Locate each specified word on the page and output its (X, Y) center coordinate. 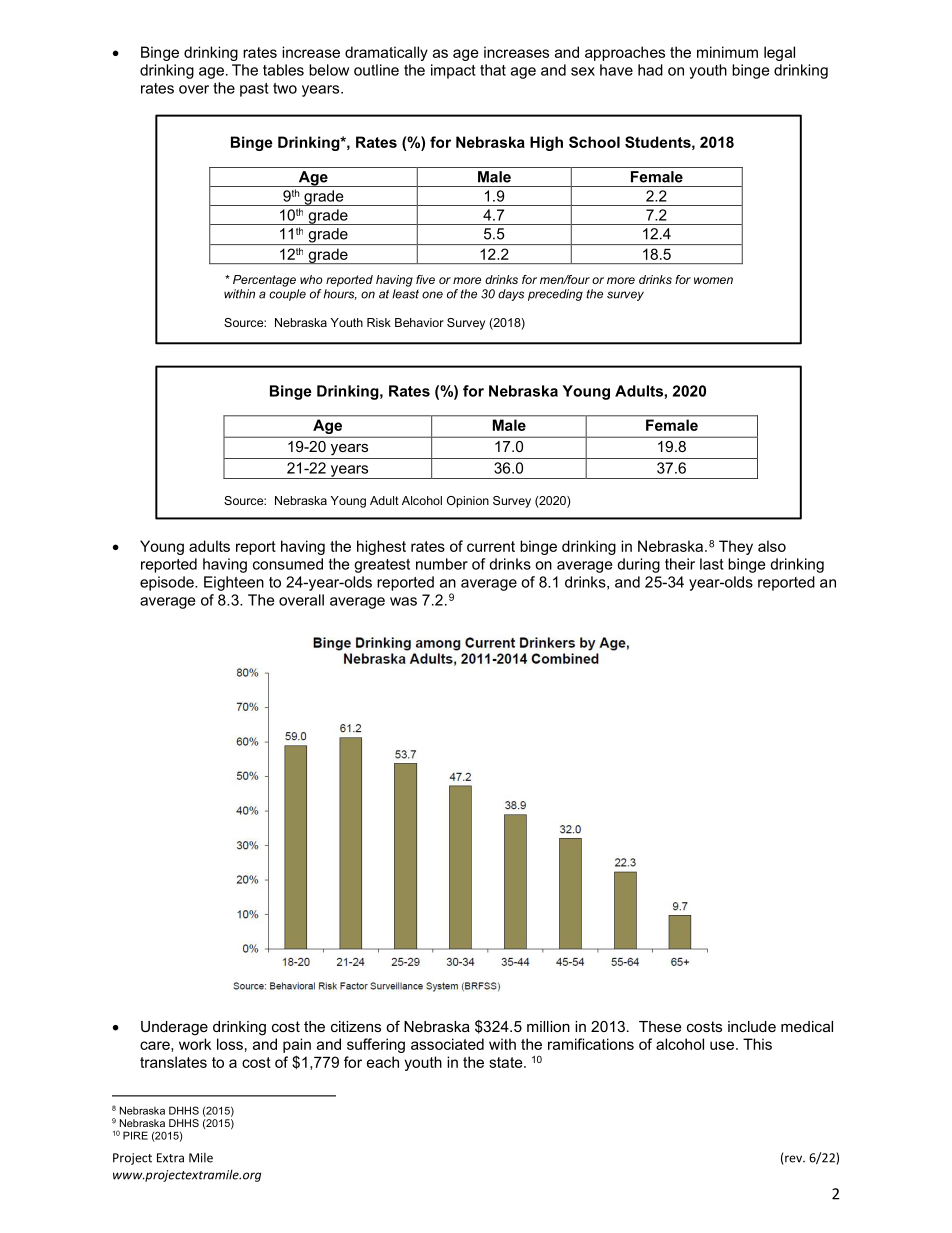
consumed (288, 564)
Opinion (468, 502)
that (493, 70)
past (254, 90)
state (507, 1062)
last (712, 564)
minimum (727, 52)
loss (230, 1044)
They (736, 547)
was (403, 601)
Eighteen (234, 583)
